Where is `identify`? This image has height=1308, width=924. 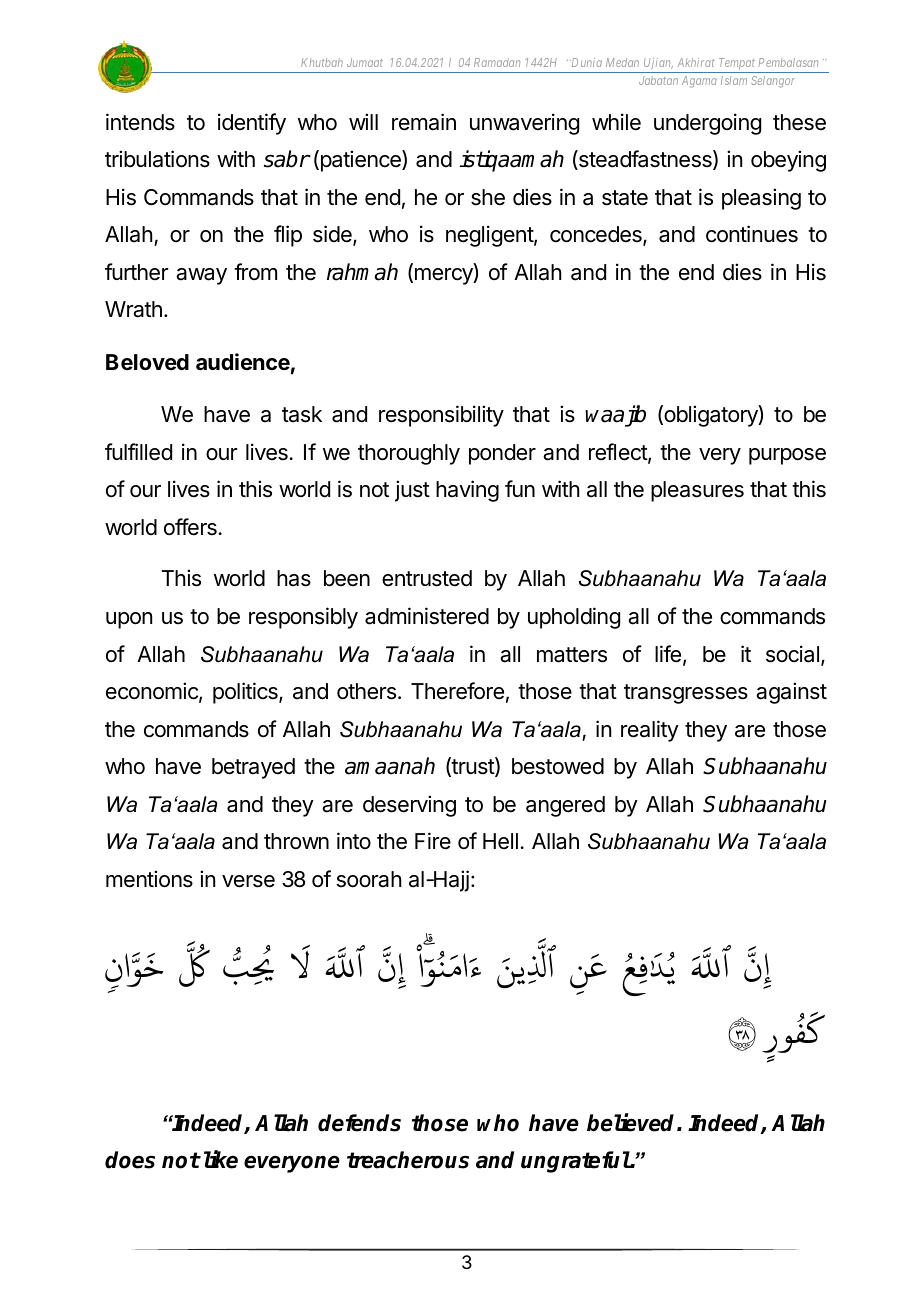
identify is located at coordinates (252, 124).
